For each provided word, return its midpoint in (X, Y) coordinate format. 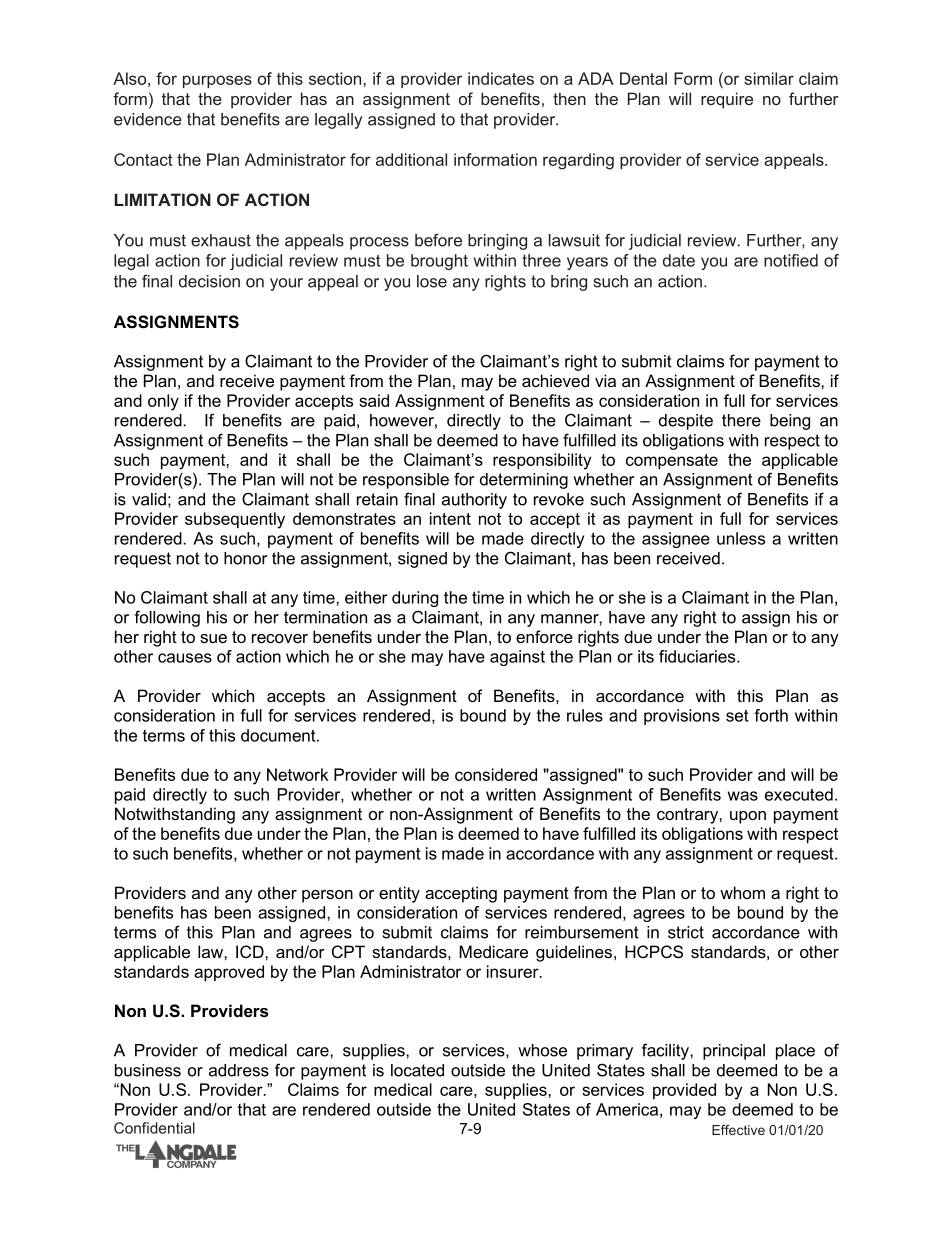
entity (399, 894)
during (415, 599)
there (741, 420)
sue (213, 638)
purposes (217, 81)
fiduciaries (698, 656)
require (727, 100)
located (417, 1070)
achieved (555, 380)
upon (748, 817)
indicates (501, 78)
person (327, 896)
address (239, 1070)
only (163, 402)
